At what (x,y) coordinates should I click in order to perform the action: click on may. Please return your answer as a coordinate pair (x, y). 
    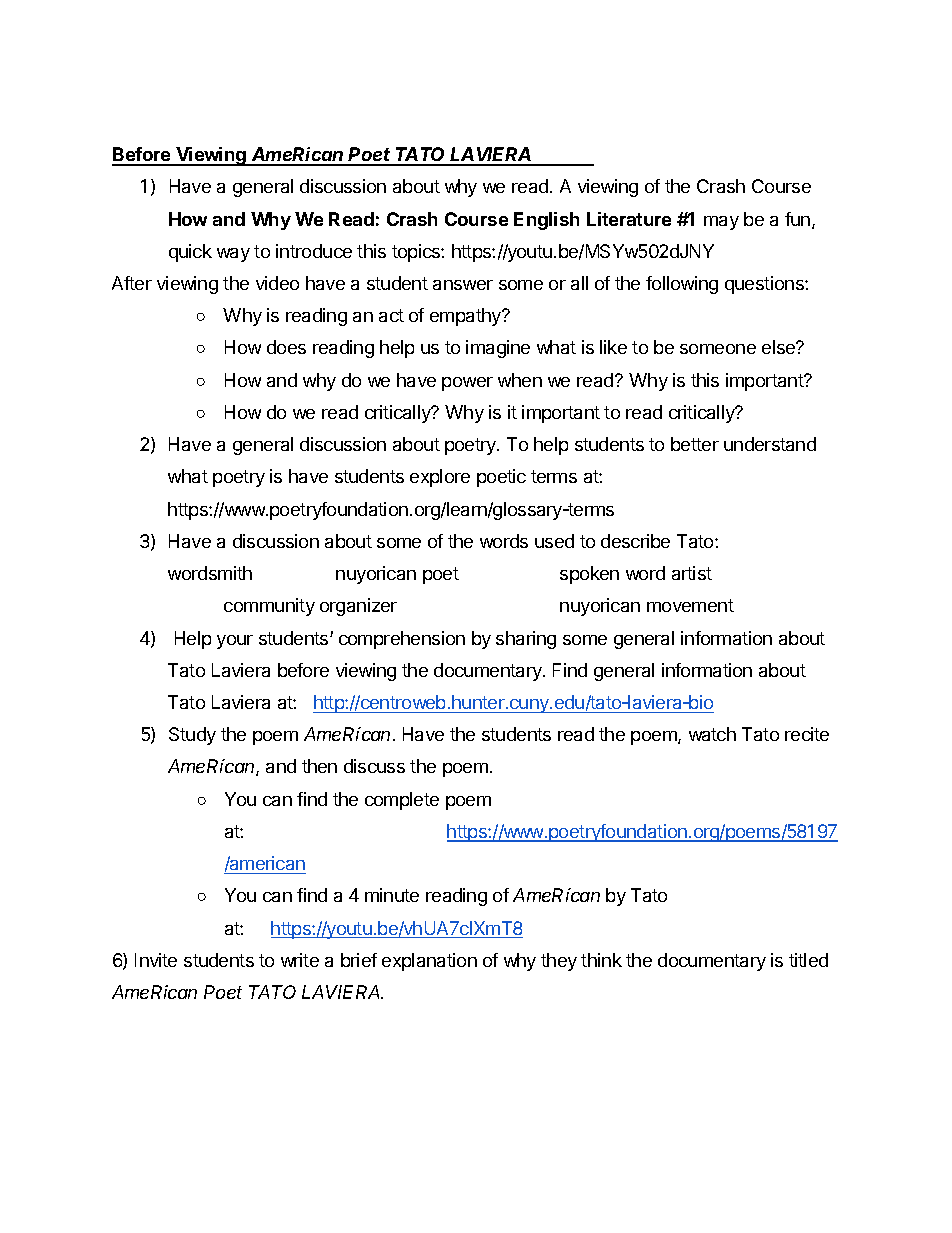
    Looking at the image, I should click on (721, 223).
